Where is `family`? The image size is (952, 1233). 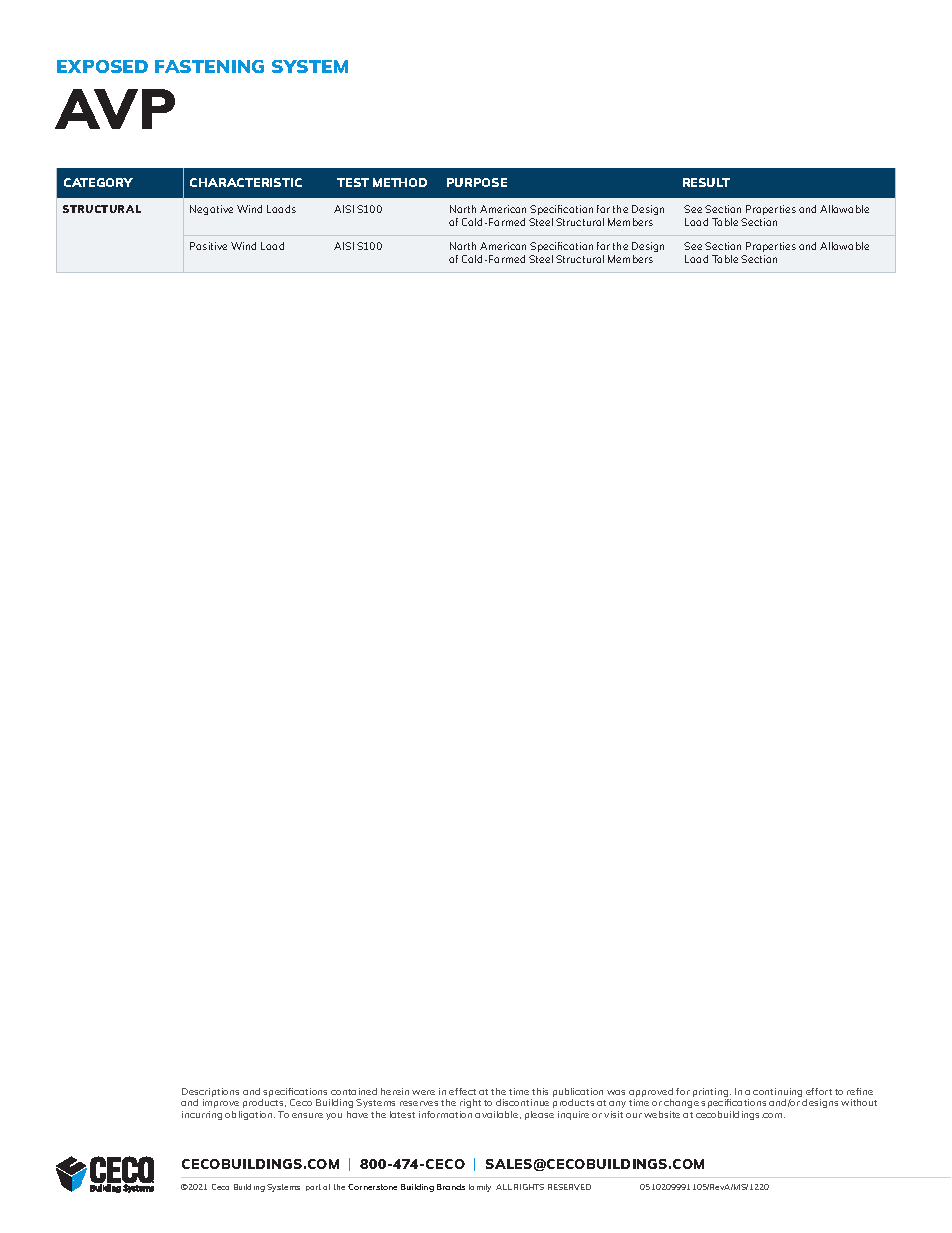 family is located at coordinates (480, 1188).
